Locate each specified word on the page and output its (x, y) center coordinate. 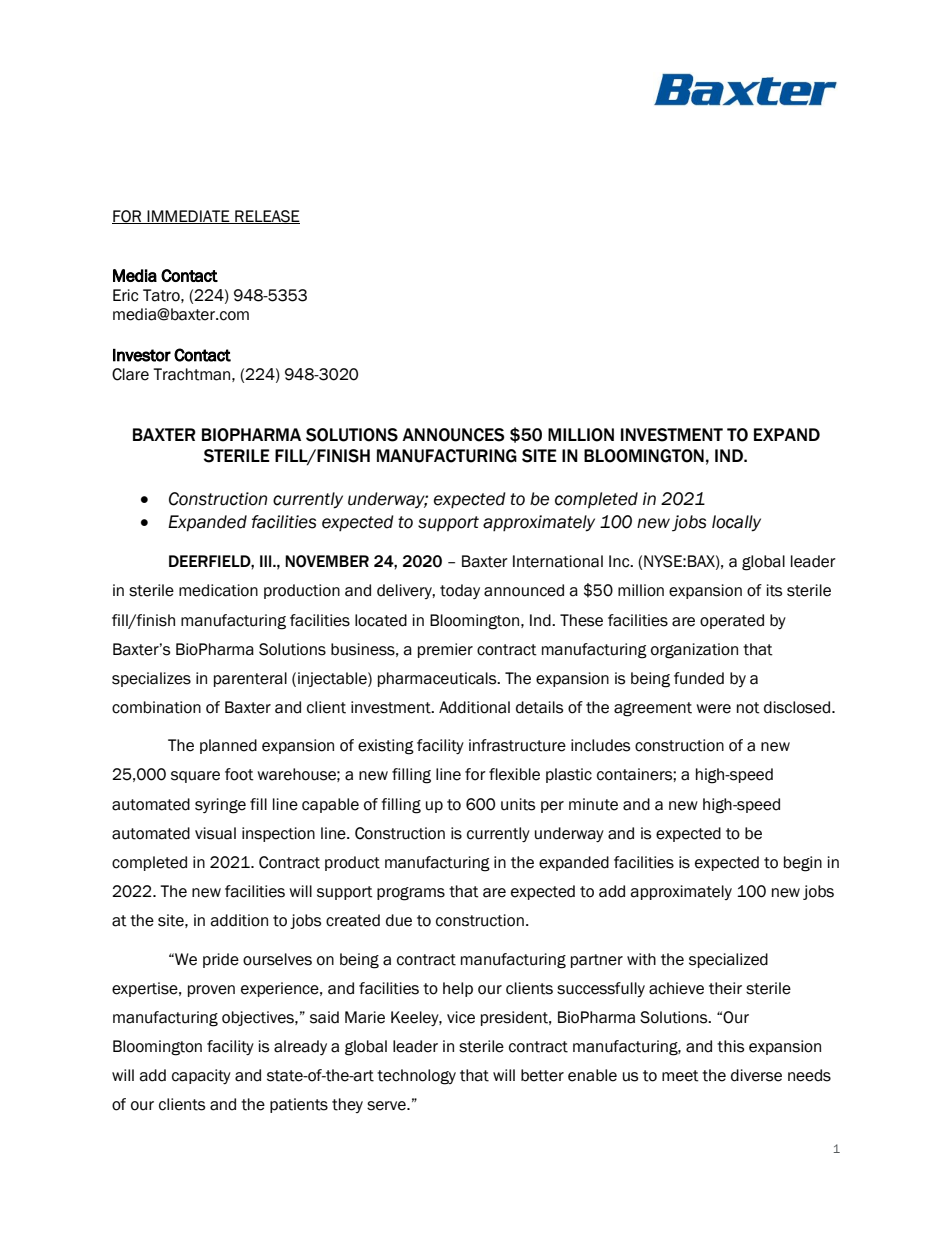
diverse (756, 1075)
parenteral (250, 679)
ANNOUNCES (453, 435)
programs (411, 894)
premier (445, 650)
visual (215, 833)
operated (732, 621)
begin (803, 864)
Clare (130, 374)
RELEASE (266, 217)
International (558, 561)
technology (416, 1077)
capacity (201, 1076)
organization (694, 651)
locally (736, 523)
